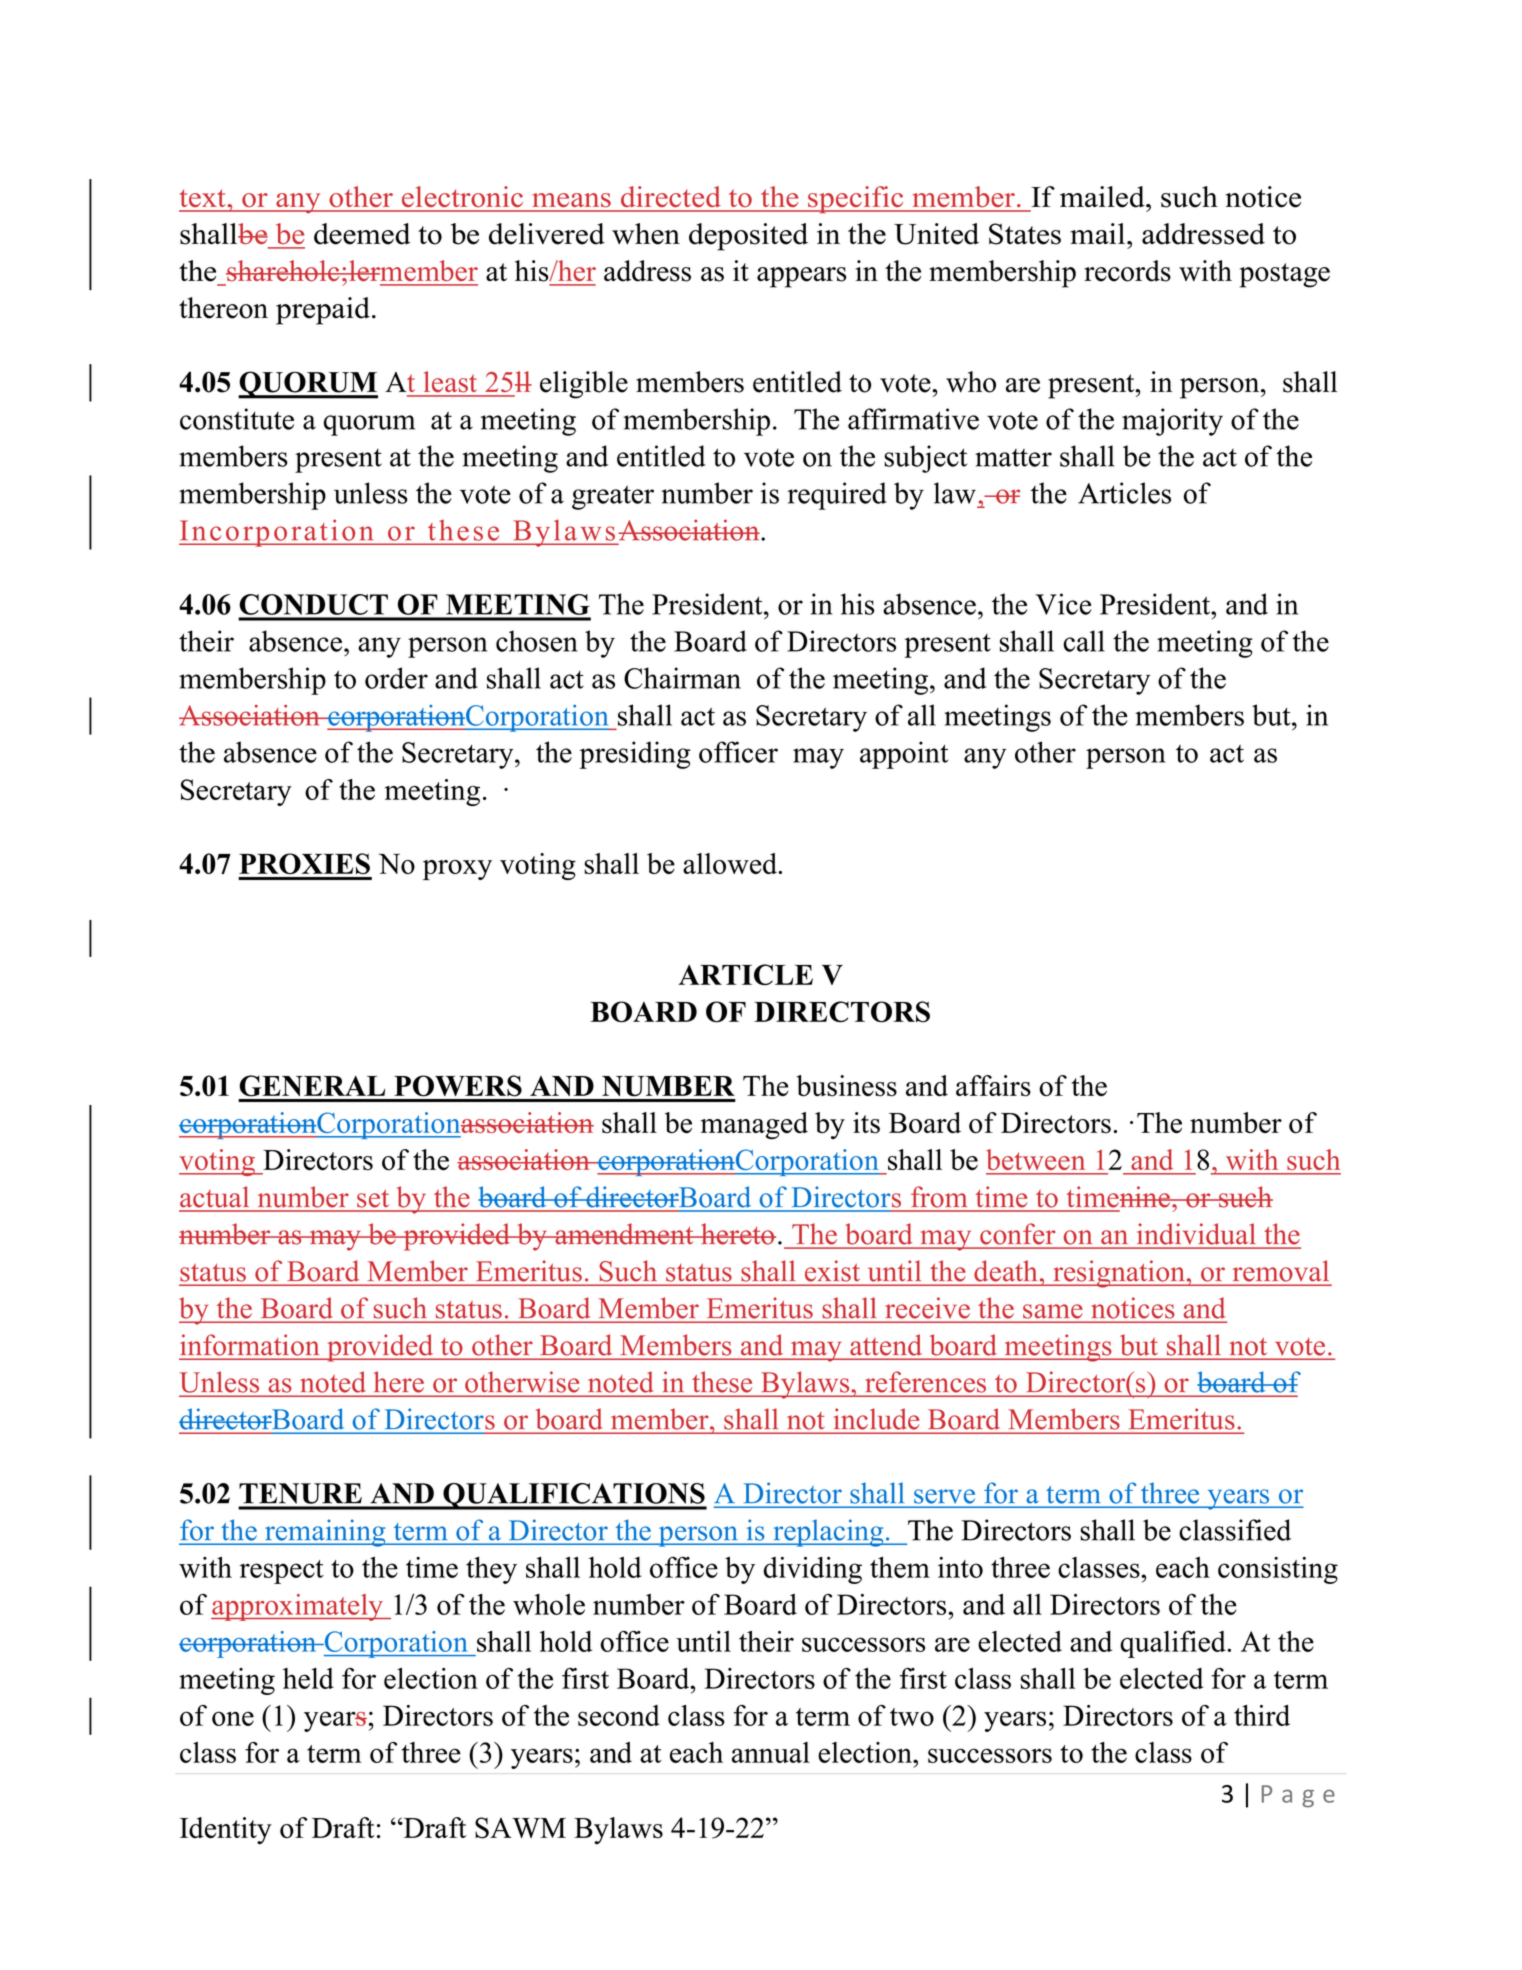 The width and height of the page is (1522, 1970). Describe the element at coordinates (1127, 271) in the page. I see `records` at that location.
